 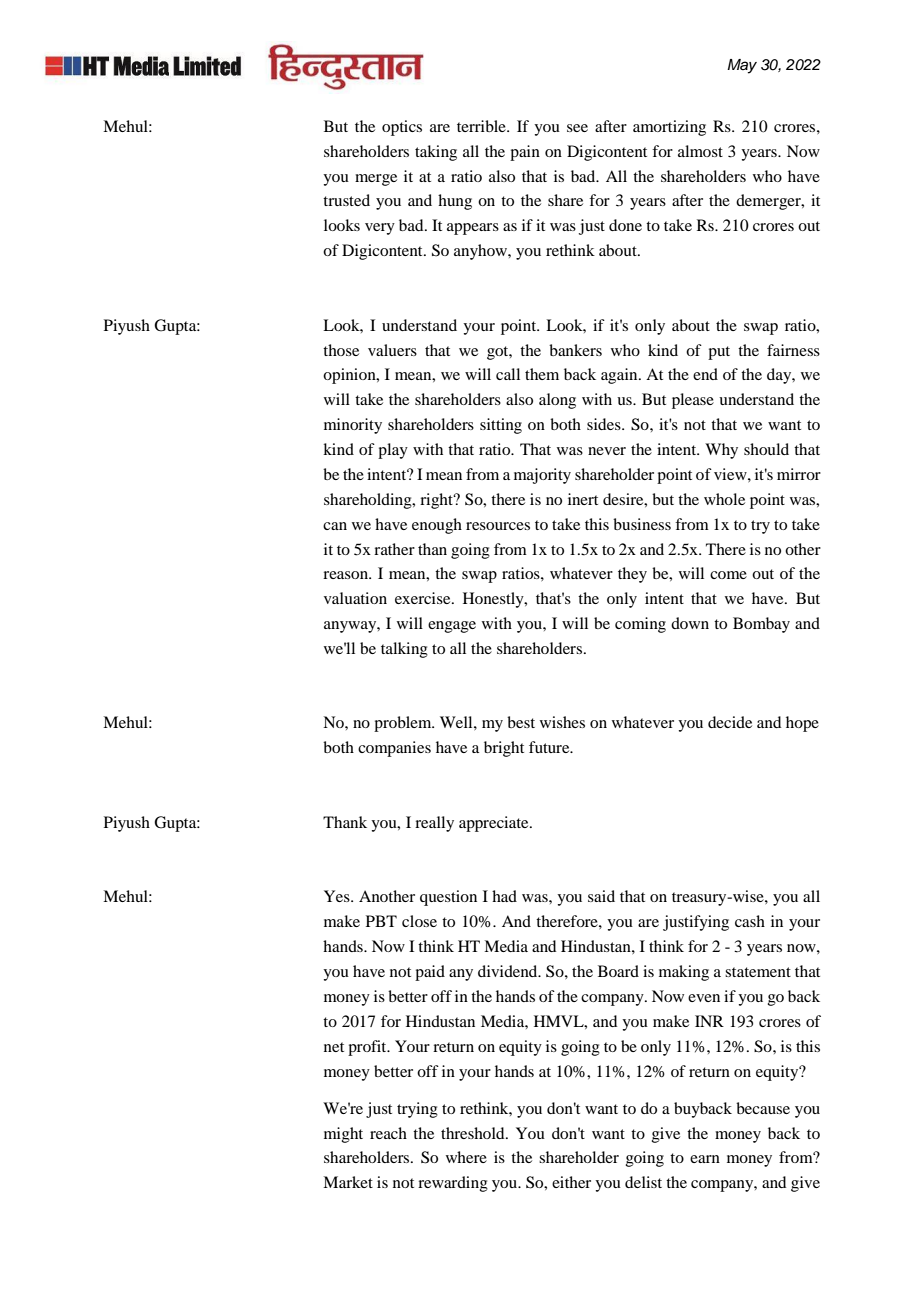 What do you see at coordinates (542, 476) in the screenshot?
I see `majority` at bounding box center [542, 476].
